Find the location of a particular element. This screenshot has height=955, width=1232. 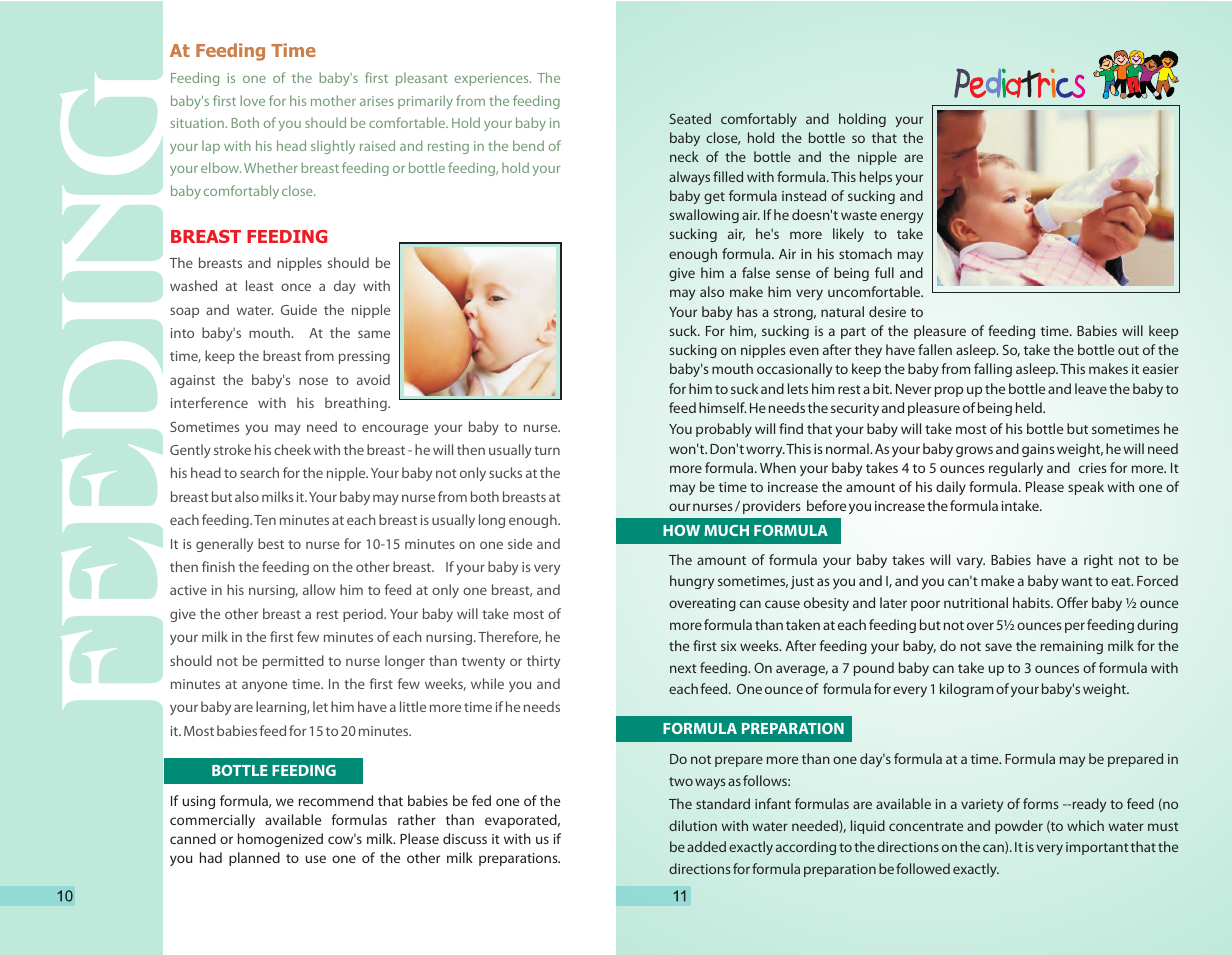

false is located at coordinates (756, 272).
